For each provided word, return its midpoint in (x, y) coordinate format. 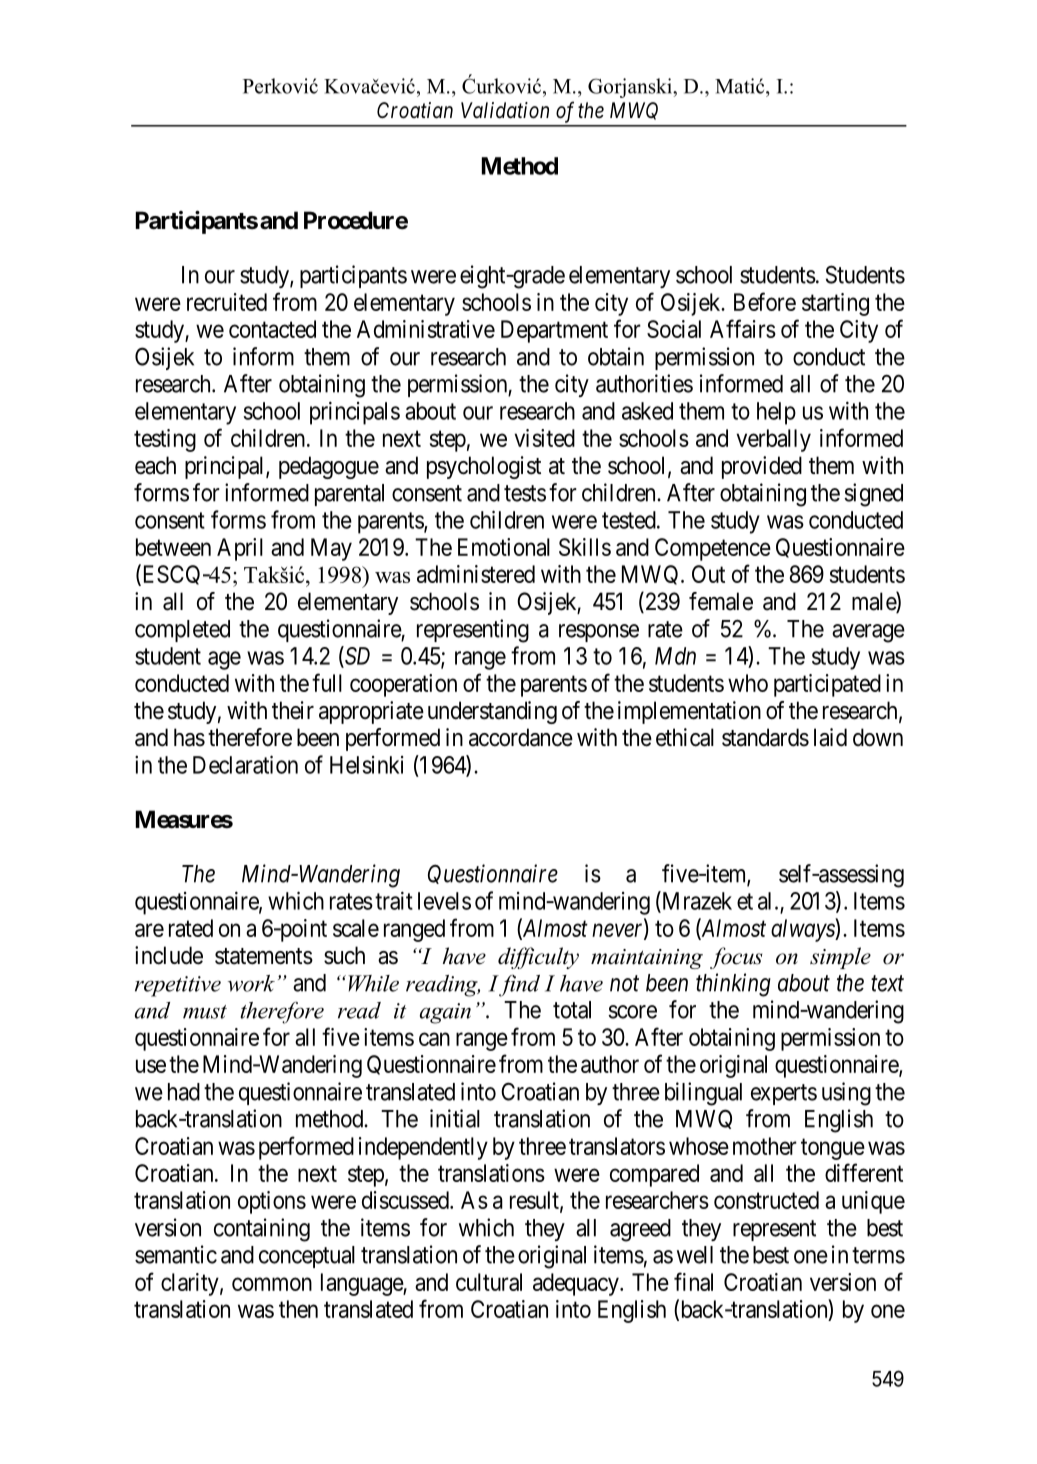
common (272, 1284)
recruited (227, 302)
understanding (492, 712)
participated (827, 685)
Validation (505, 110)
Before (765, 301)
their (293, 710)
